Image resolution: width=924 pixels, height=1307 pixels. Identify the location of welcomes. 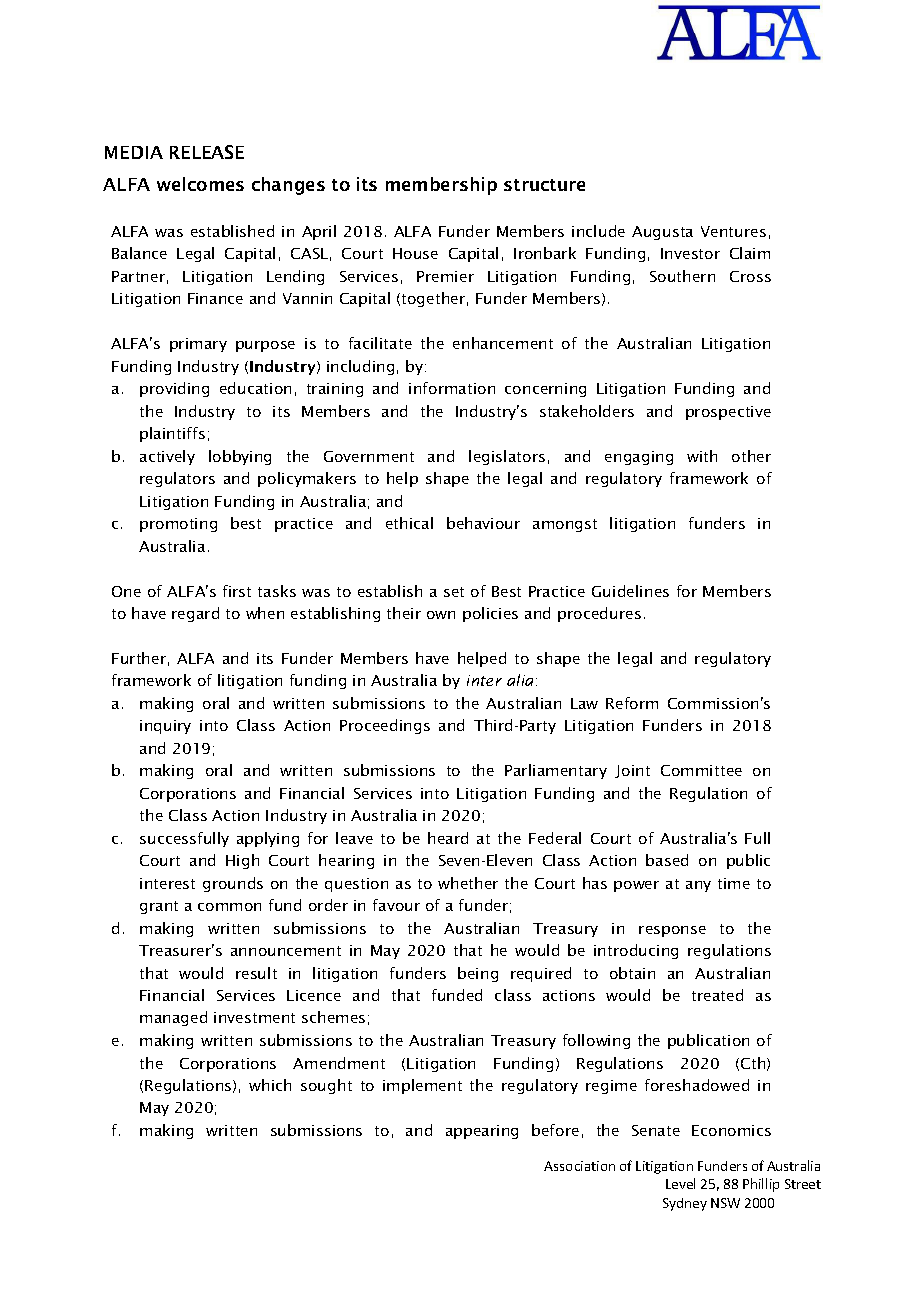
(200, 184).
